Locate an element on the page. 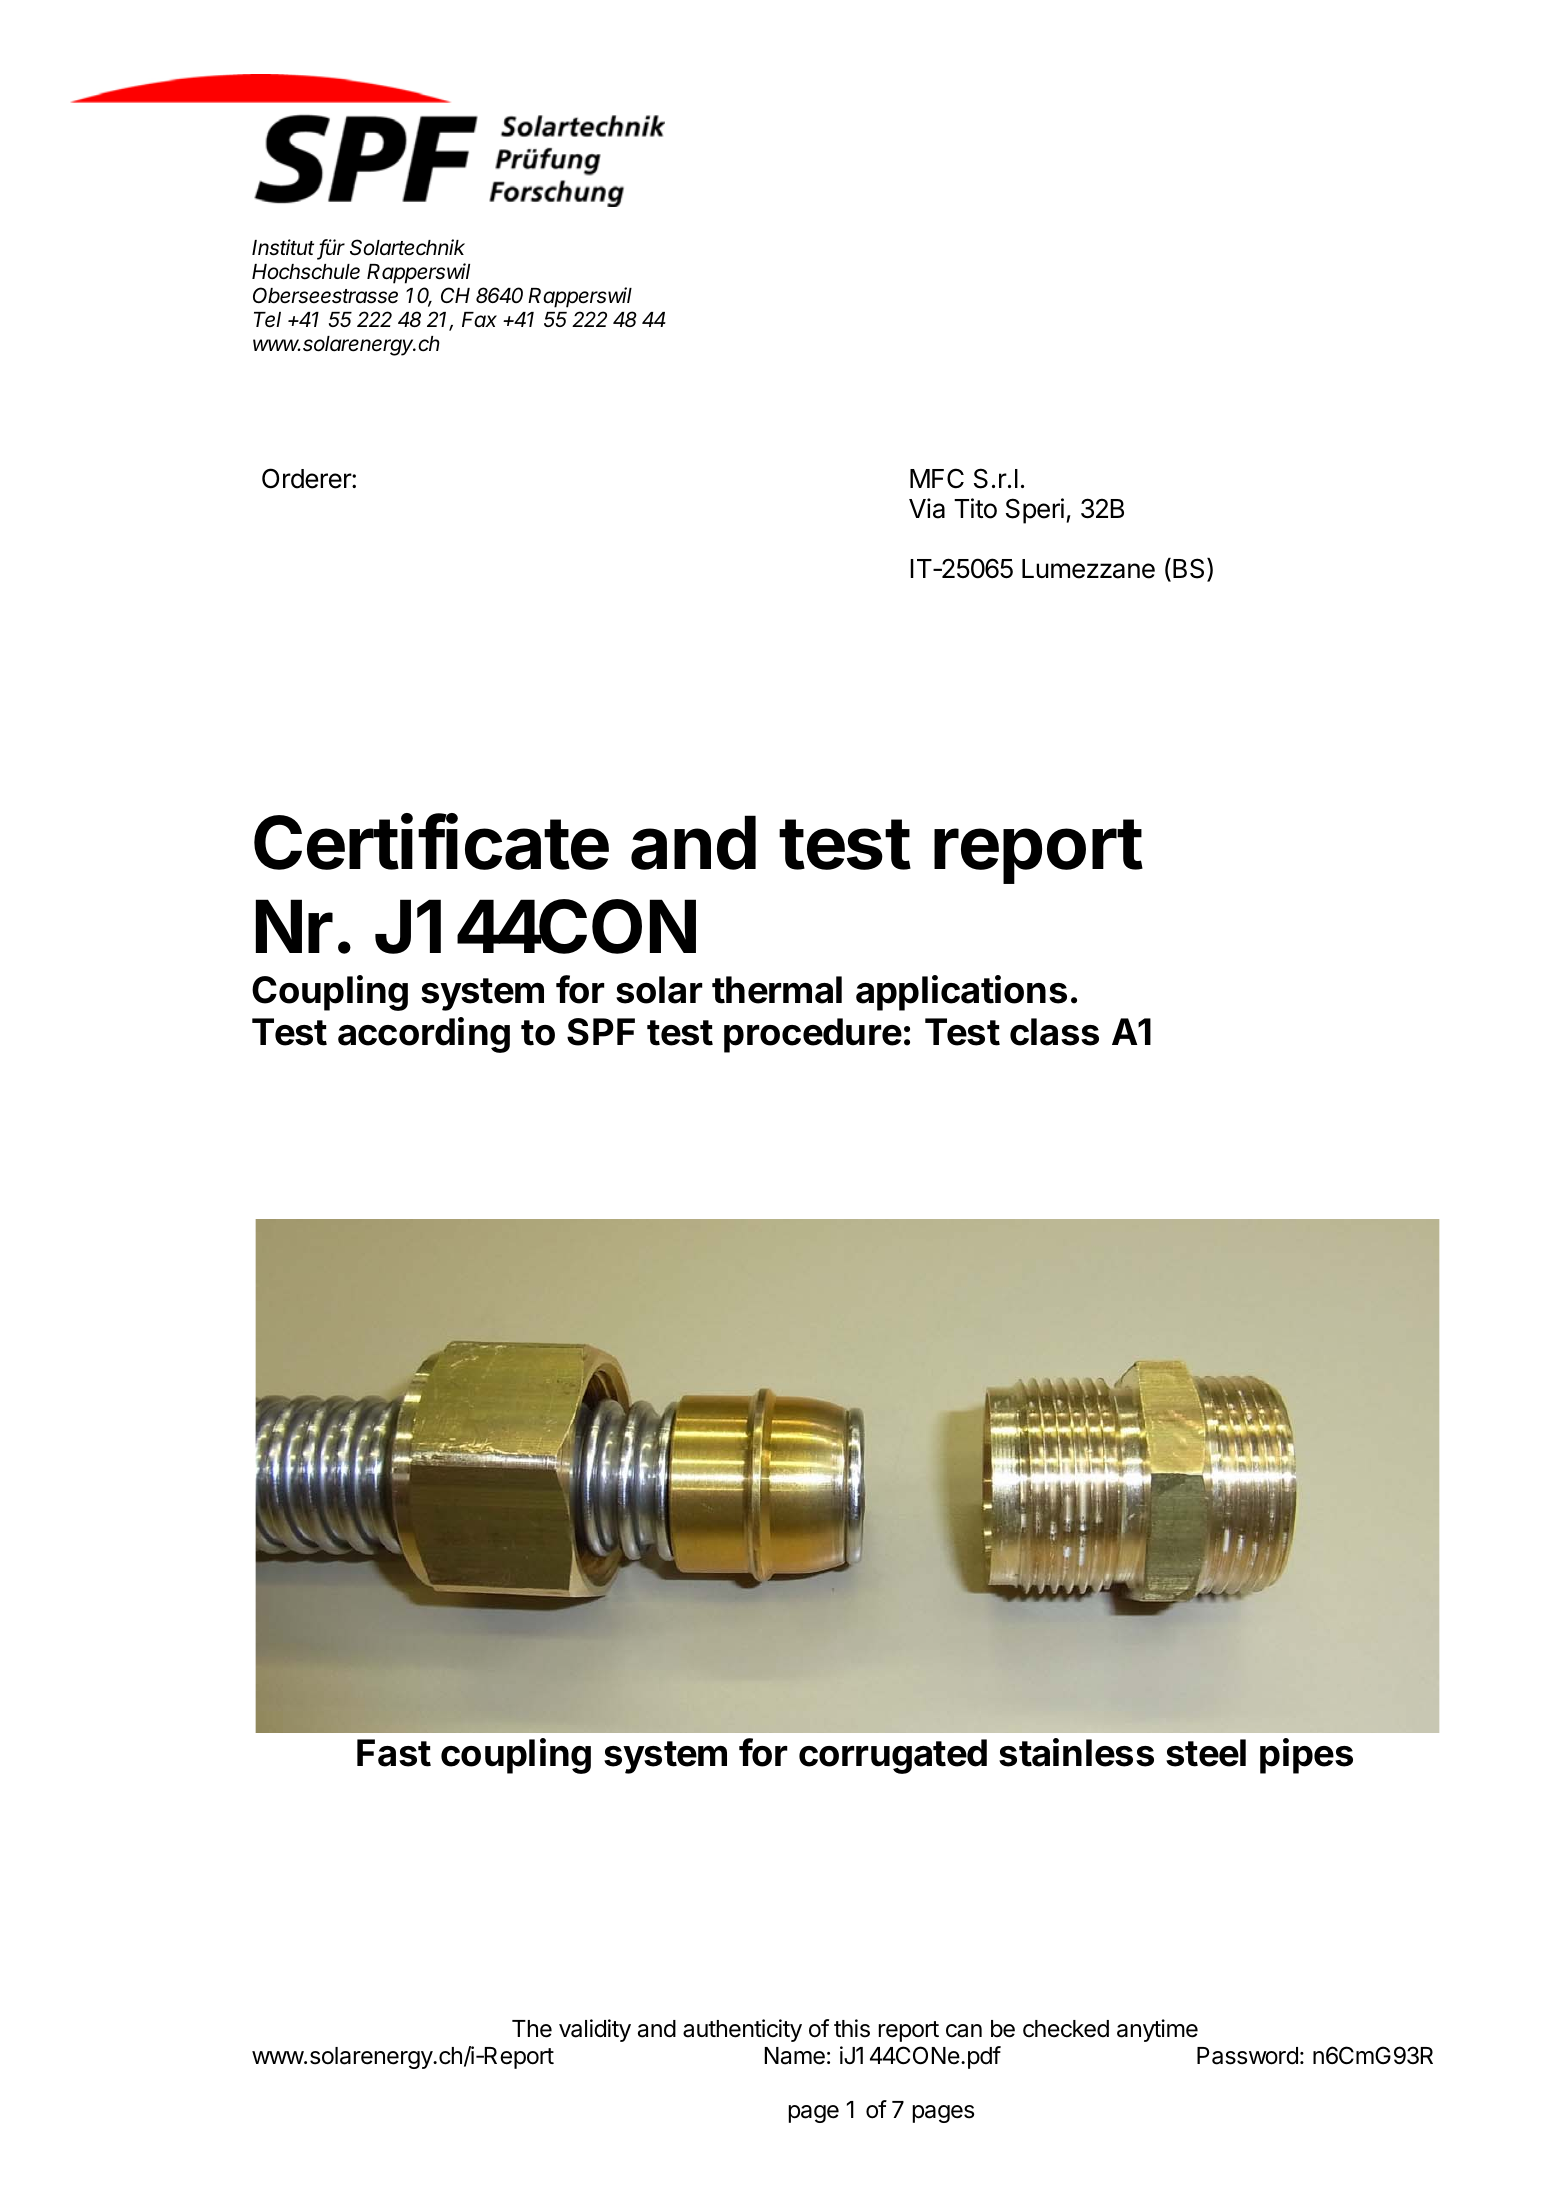 The image size is (1554, 2198). according is located at coordinates (424, 1035).
